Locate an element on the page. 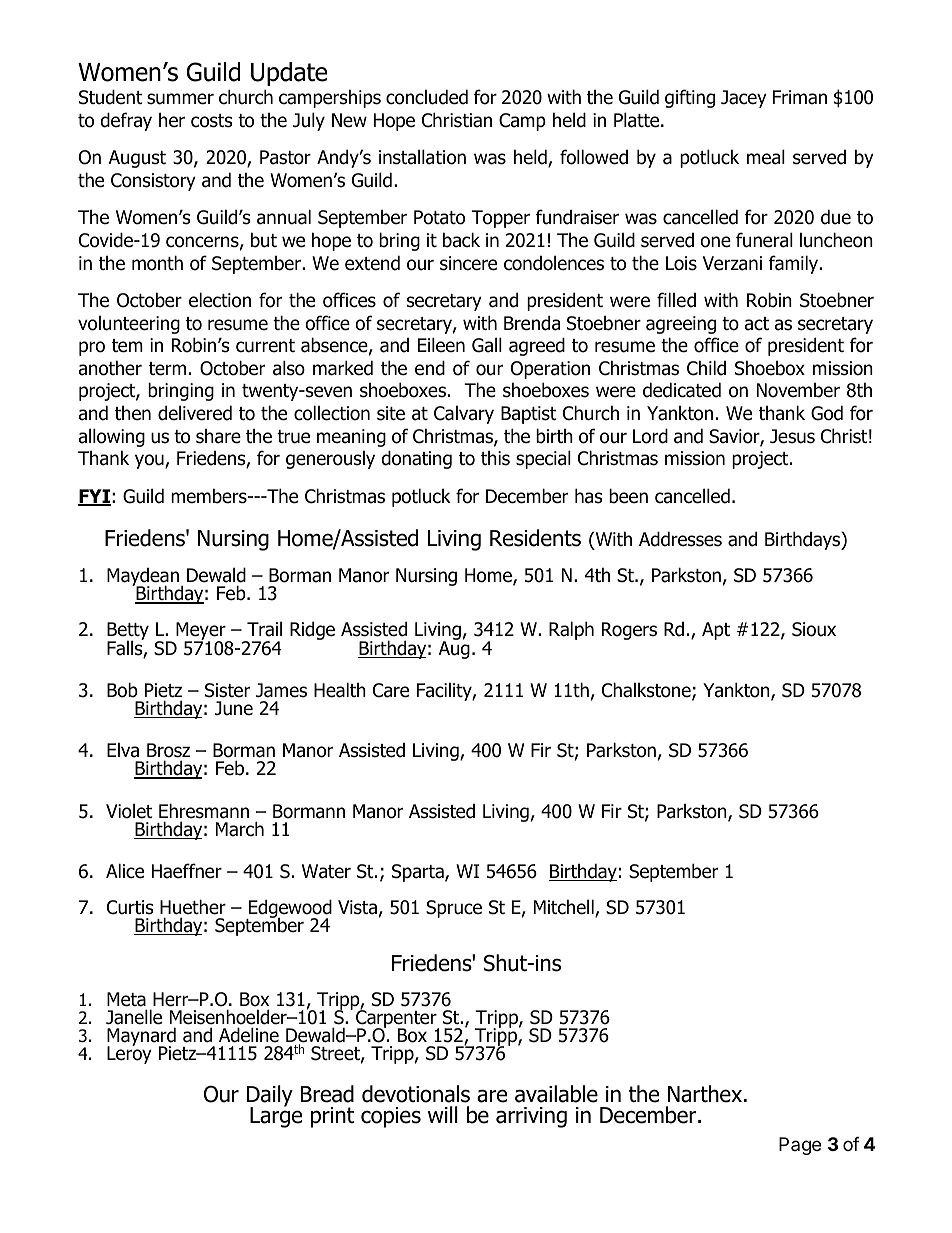 Image resolution: width=952 pixels, height=1233 pixels. concluded is located at coordinates (427, 97).
